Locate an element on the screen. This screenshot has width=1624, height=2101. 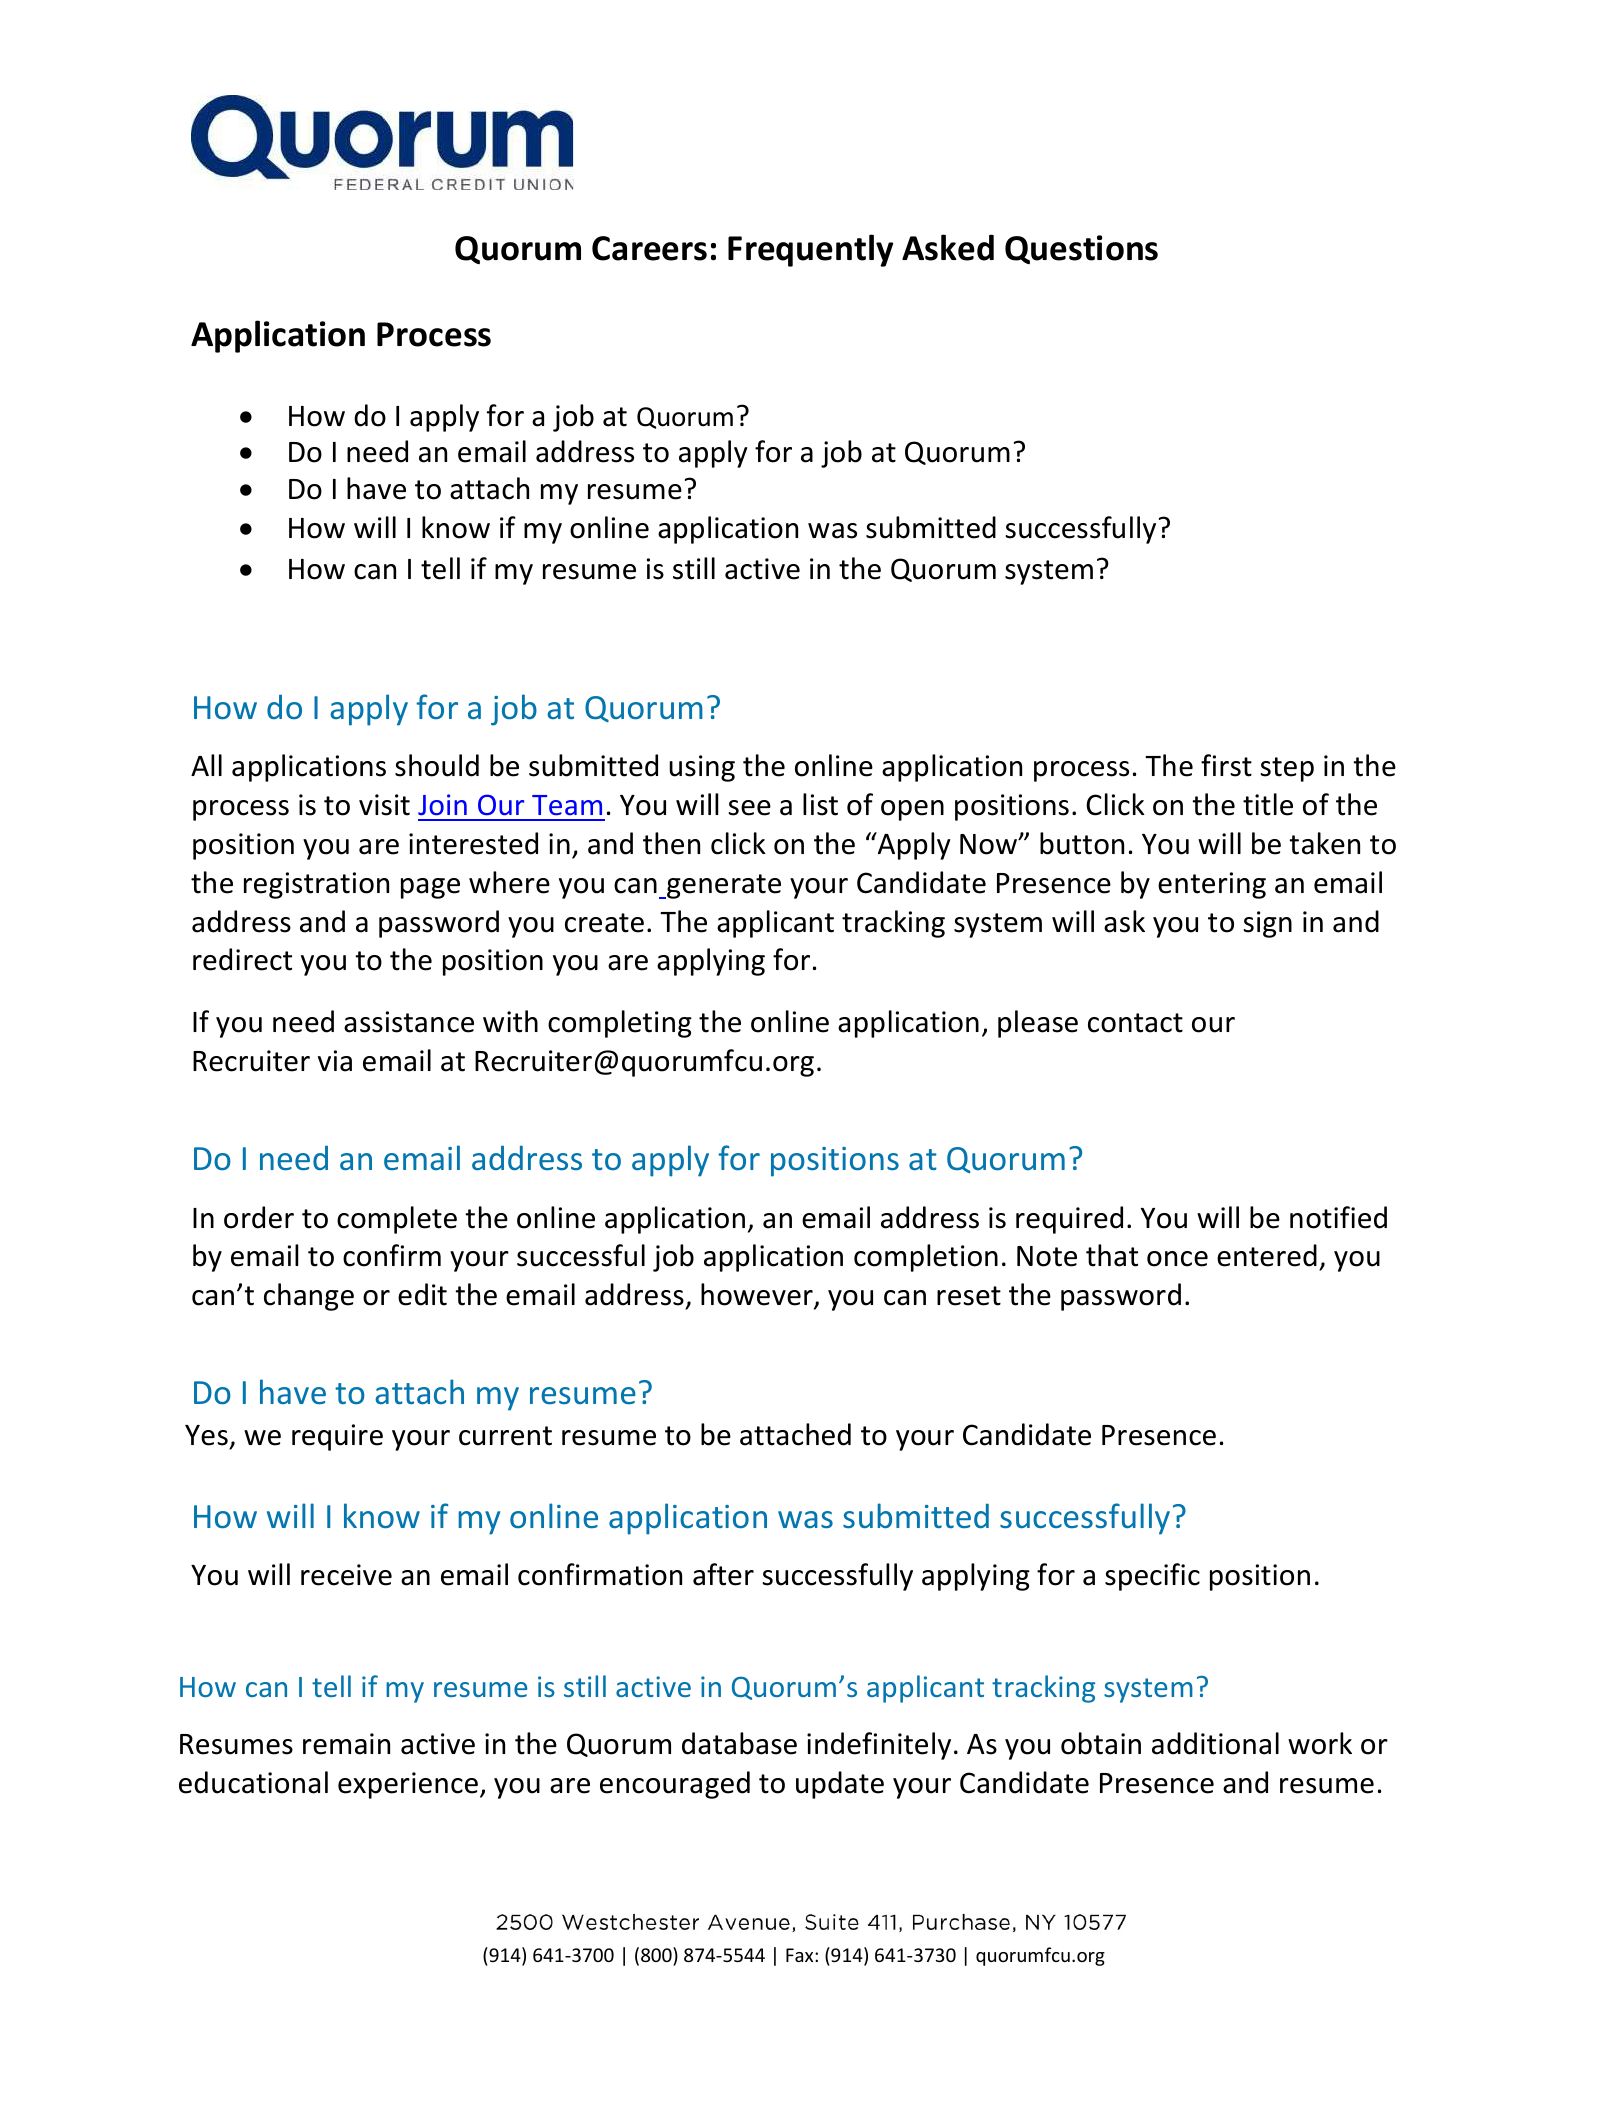
completing is located at coordinates (620, 1024).
